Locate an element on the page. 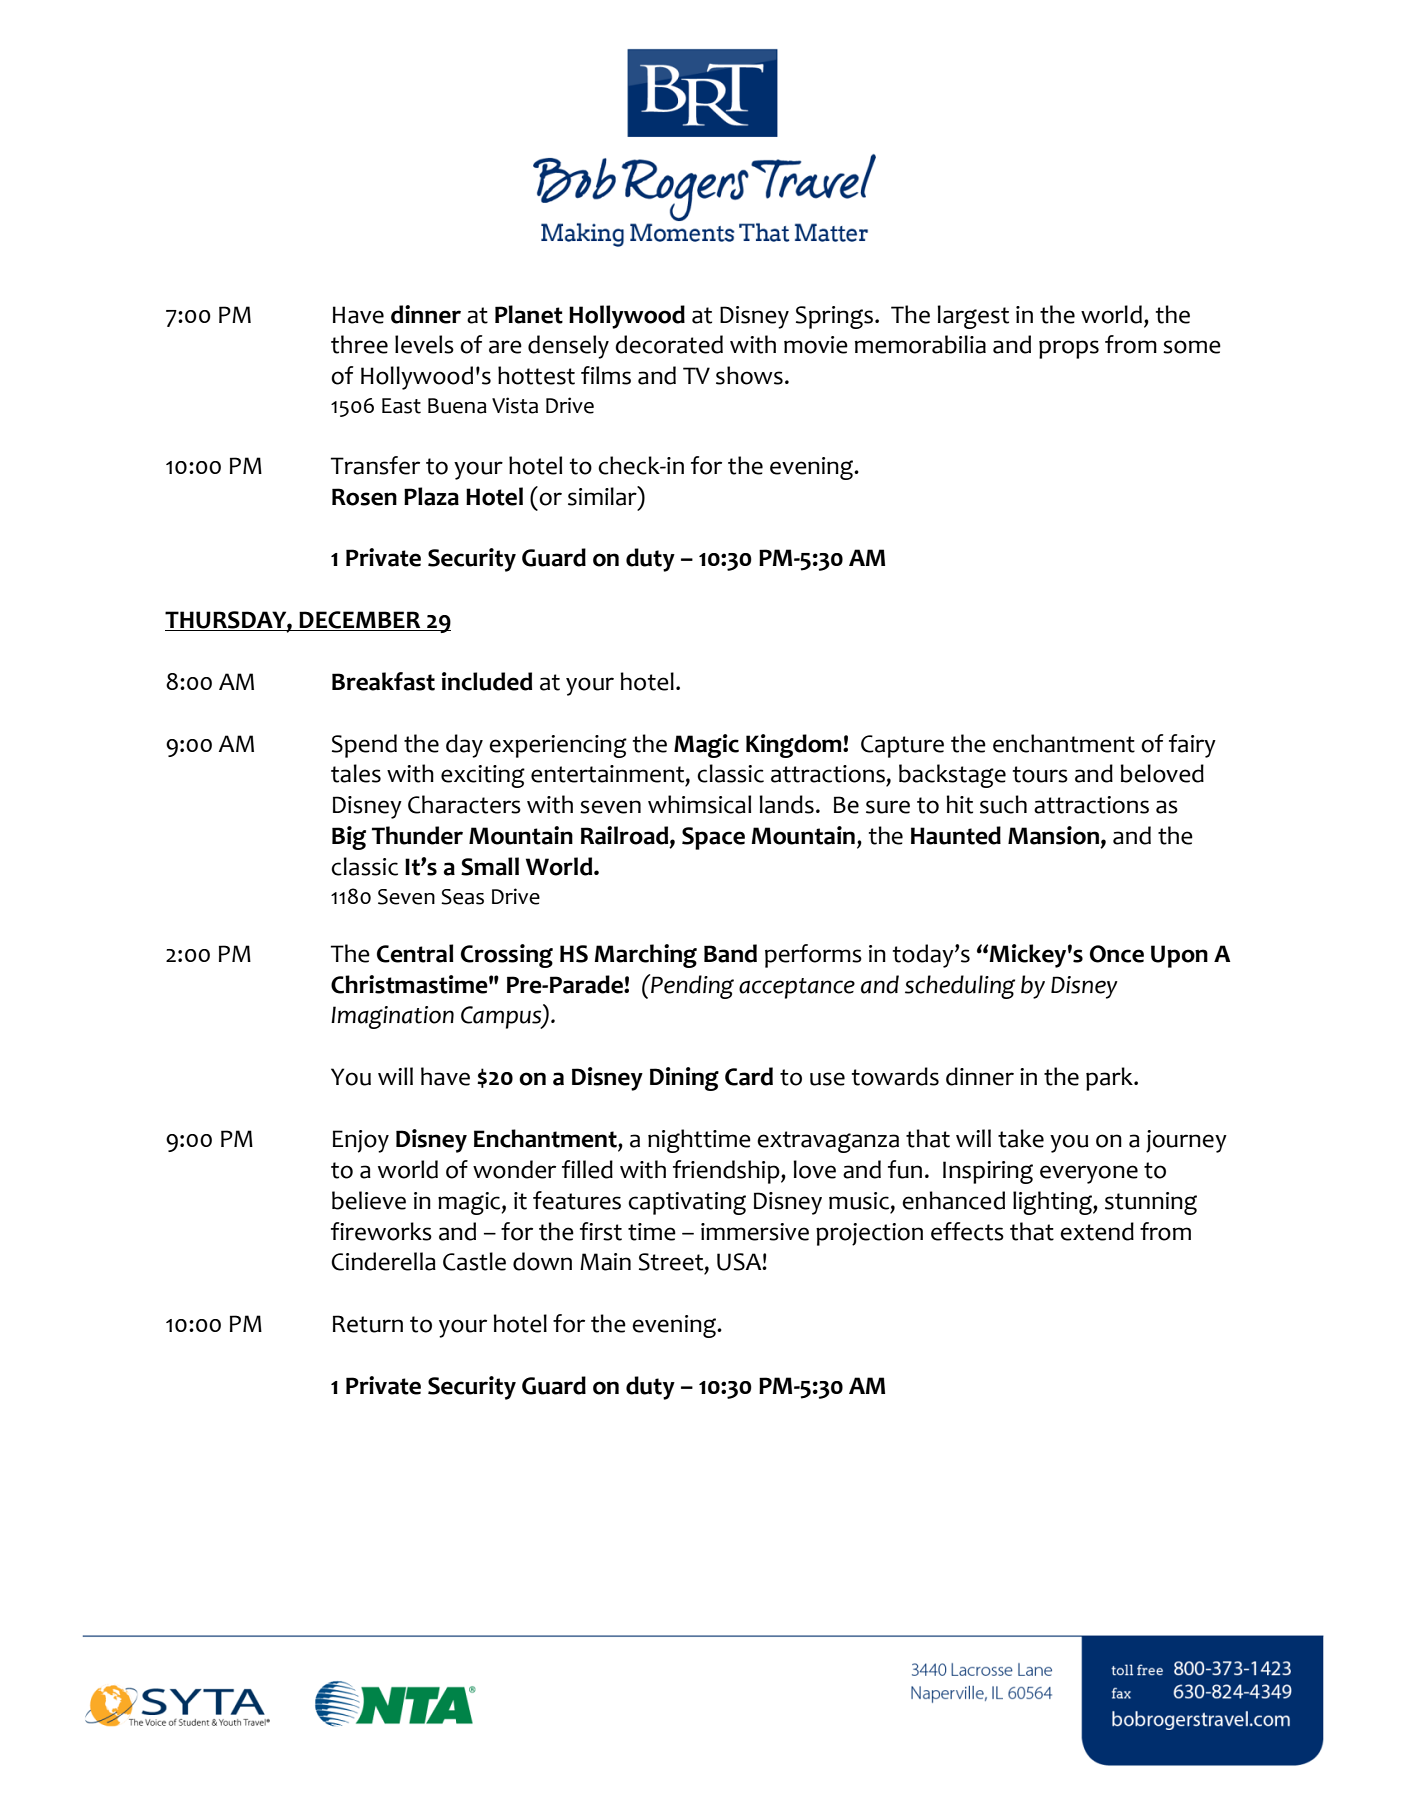  movie is located at coordinates (816, 345).
